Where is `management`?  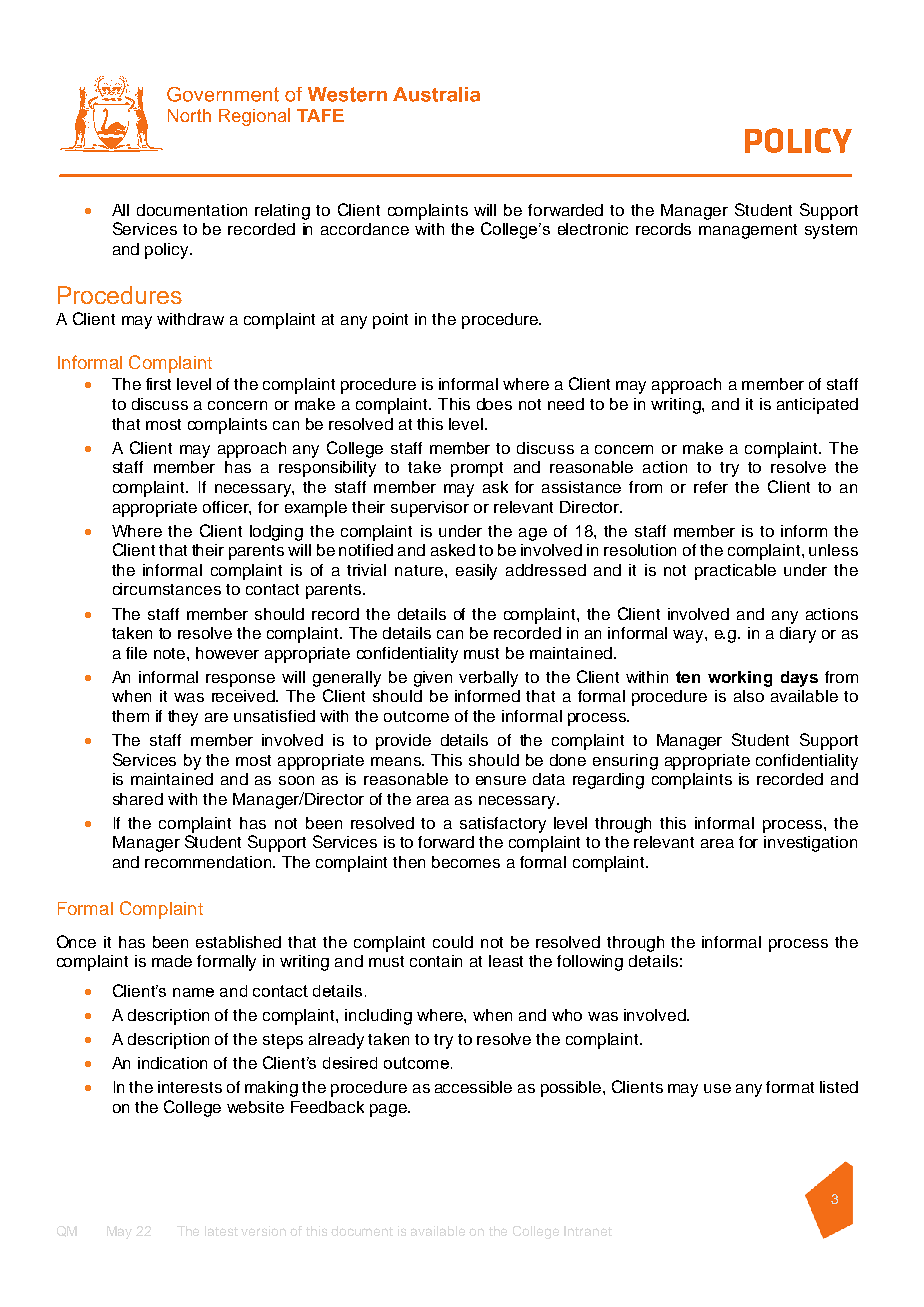 management is located at coordinates (748, 231).
